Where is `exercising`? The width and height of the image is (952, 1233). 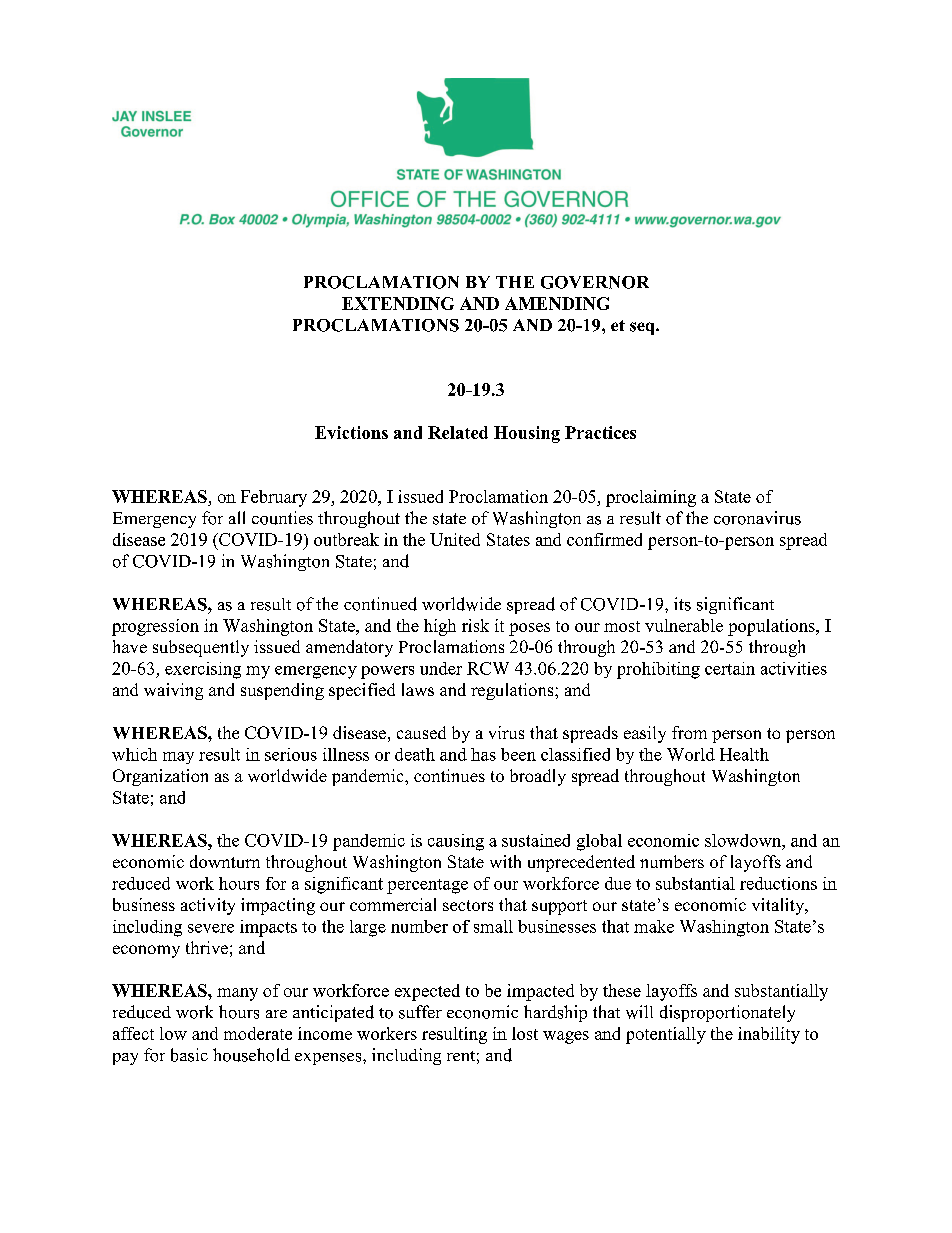
exercising is located at coordinates (203, 670).
